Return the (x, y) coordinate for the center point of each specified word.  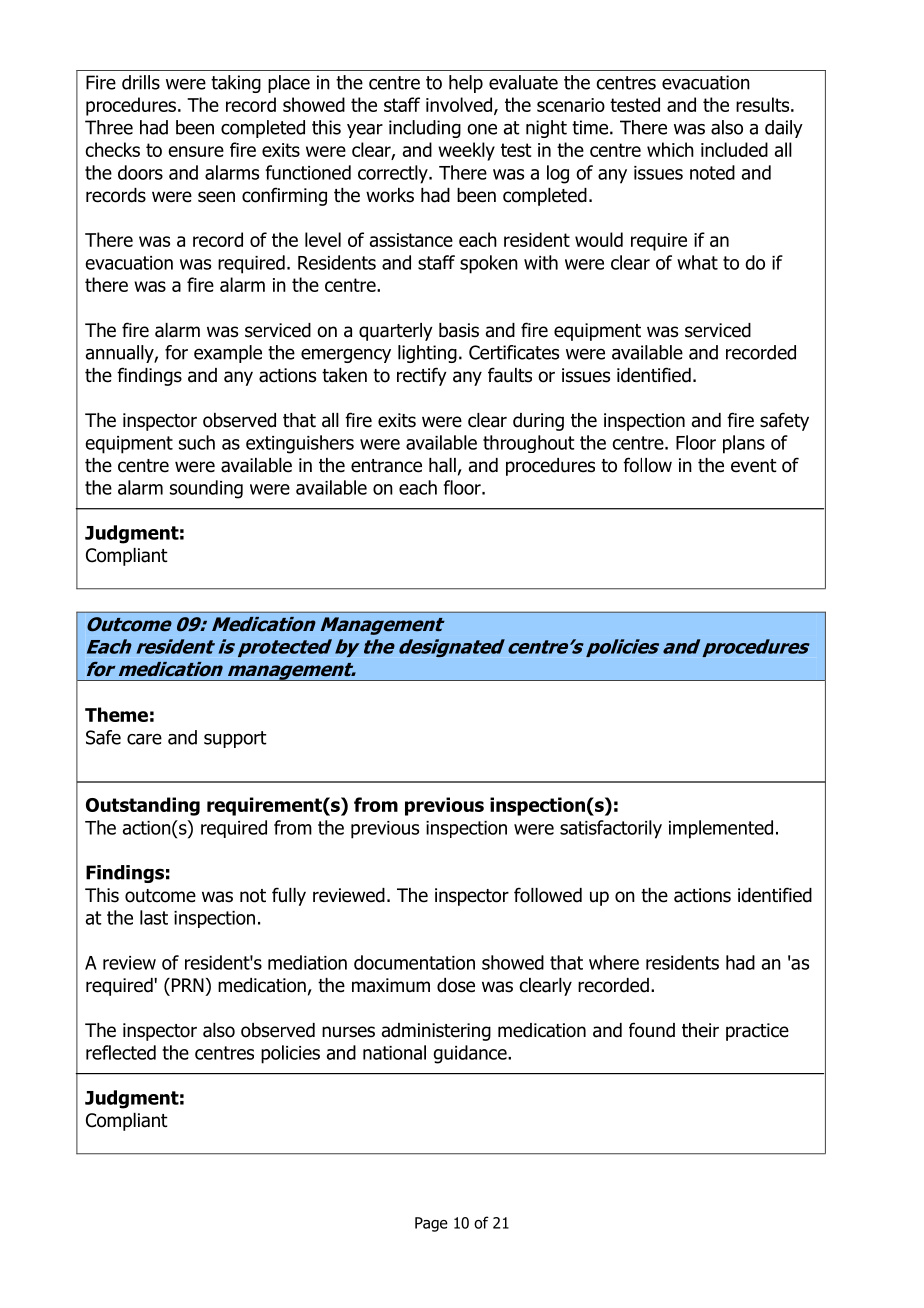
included (734, 149)
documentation (414, 962)
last (154, 917)
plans (744, 444)
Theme (116, 714)
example (228, 354)
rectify (422, 376)
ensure (196, 151)
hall (442, 465)
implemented (721, 829)
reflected (121, 1052)
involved (460, 106)
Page (431, 1224)
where (614, 962)
